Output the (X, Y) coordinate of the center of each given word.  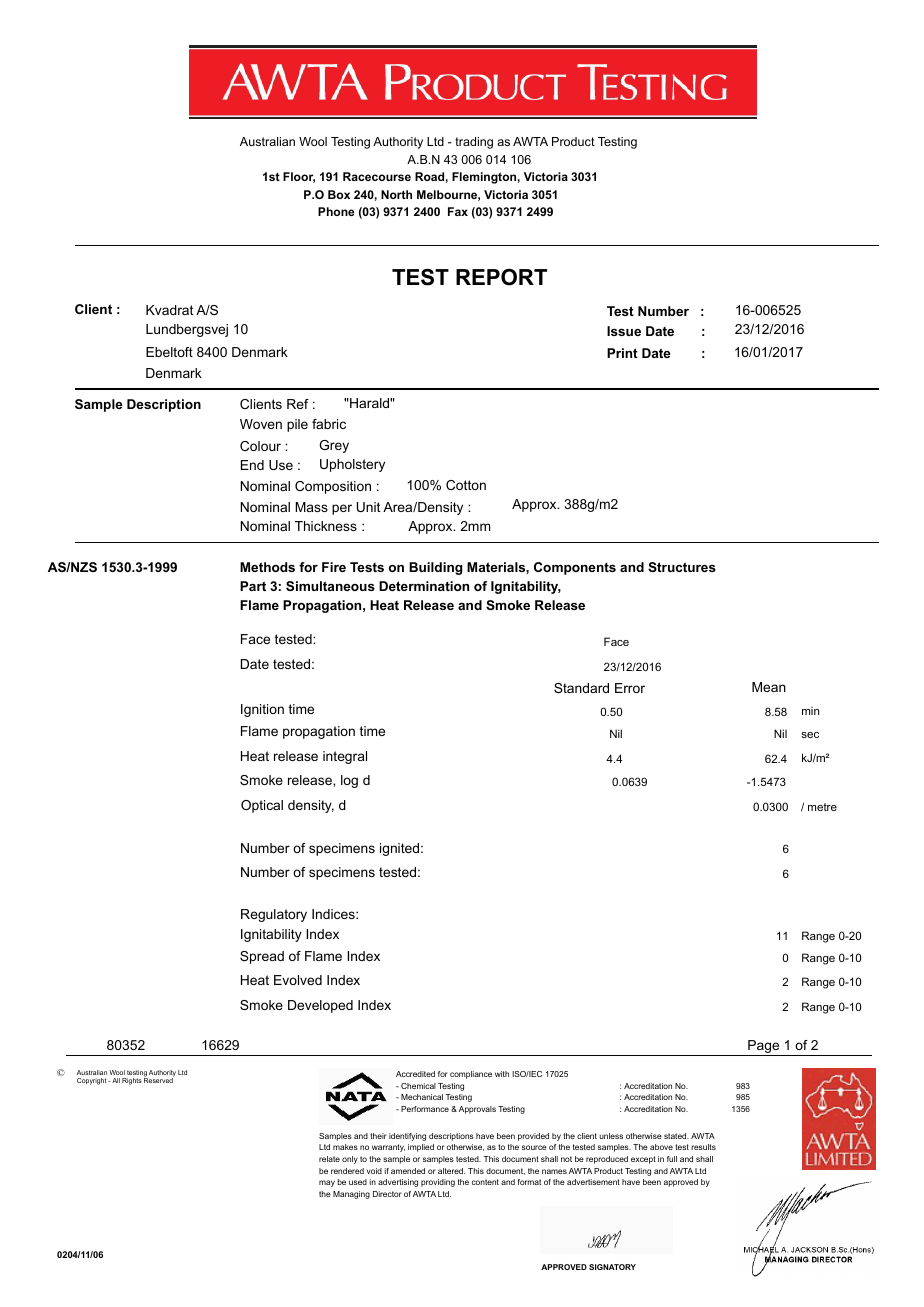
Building (435, 568)
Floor (299, 177)
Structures (682, 567)
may (327, 1183)
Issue (624, 331)
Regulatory (274, 915)
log (349, 781)
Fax (458, 211)
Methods (267, 567)
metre (822, 807)
